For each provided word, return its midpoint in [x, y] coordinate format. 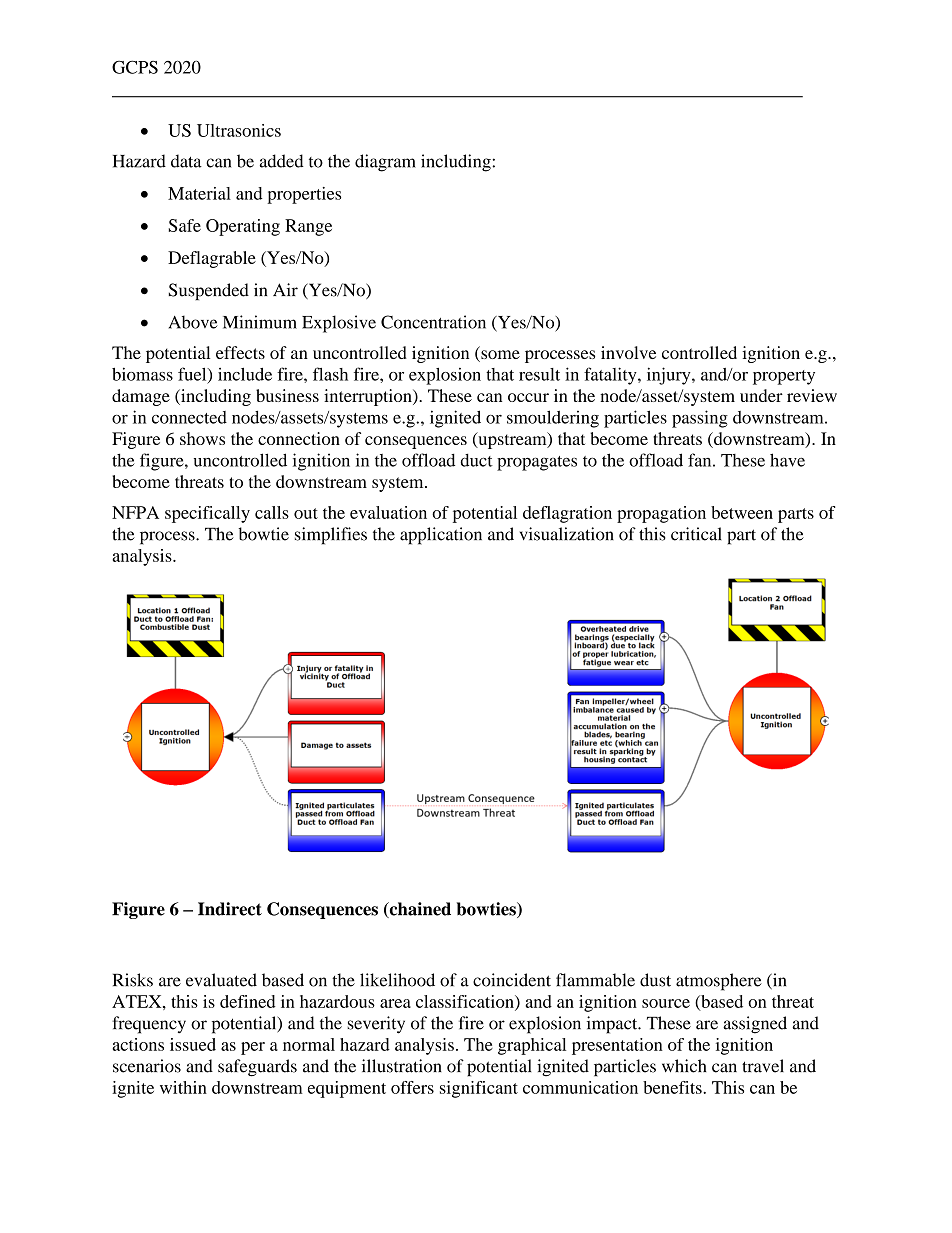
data [186, 161]
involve [628, 352]
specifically [207, 514]
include [245, 374]
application [441, 536]
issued [193, 1044]
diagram [385, 163]
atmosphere [719, 982]
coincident [512, 980]
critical [696, 534]
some [499, 356]
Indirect [230, 909]
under [761, 395]
